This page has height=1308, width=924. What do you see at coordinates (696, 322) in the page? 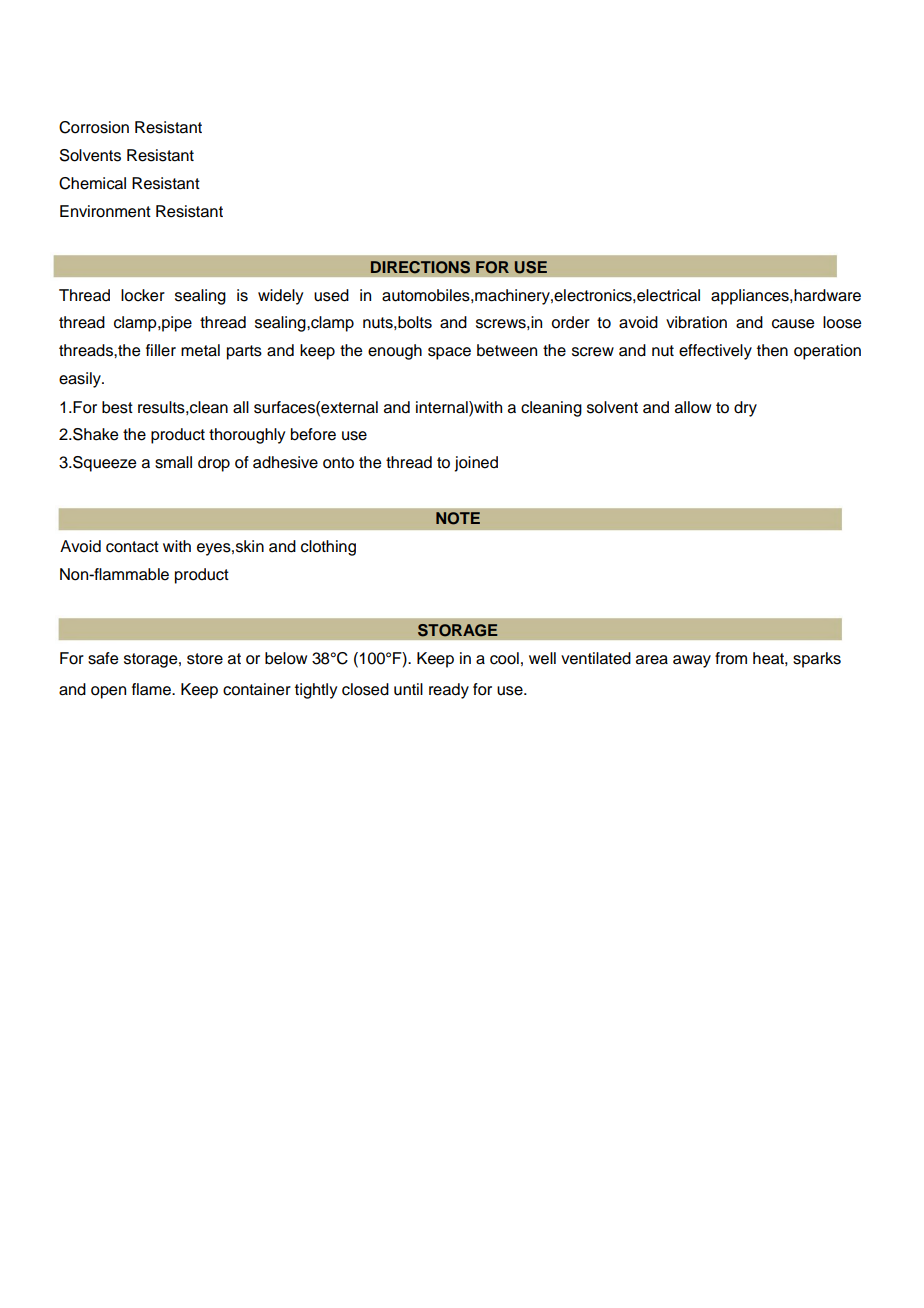
I see `vibration` at bounding box center [696, 322].
